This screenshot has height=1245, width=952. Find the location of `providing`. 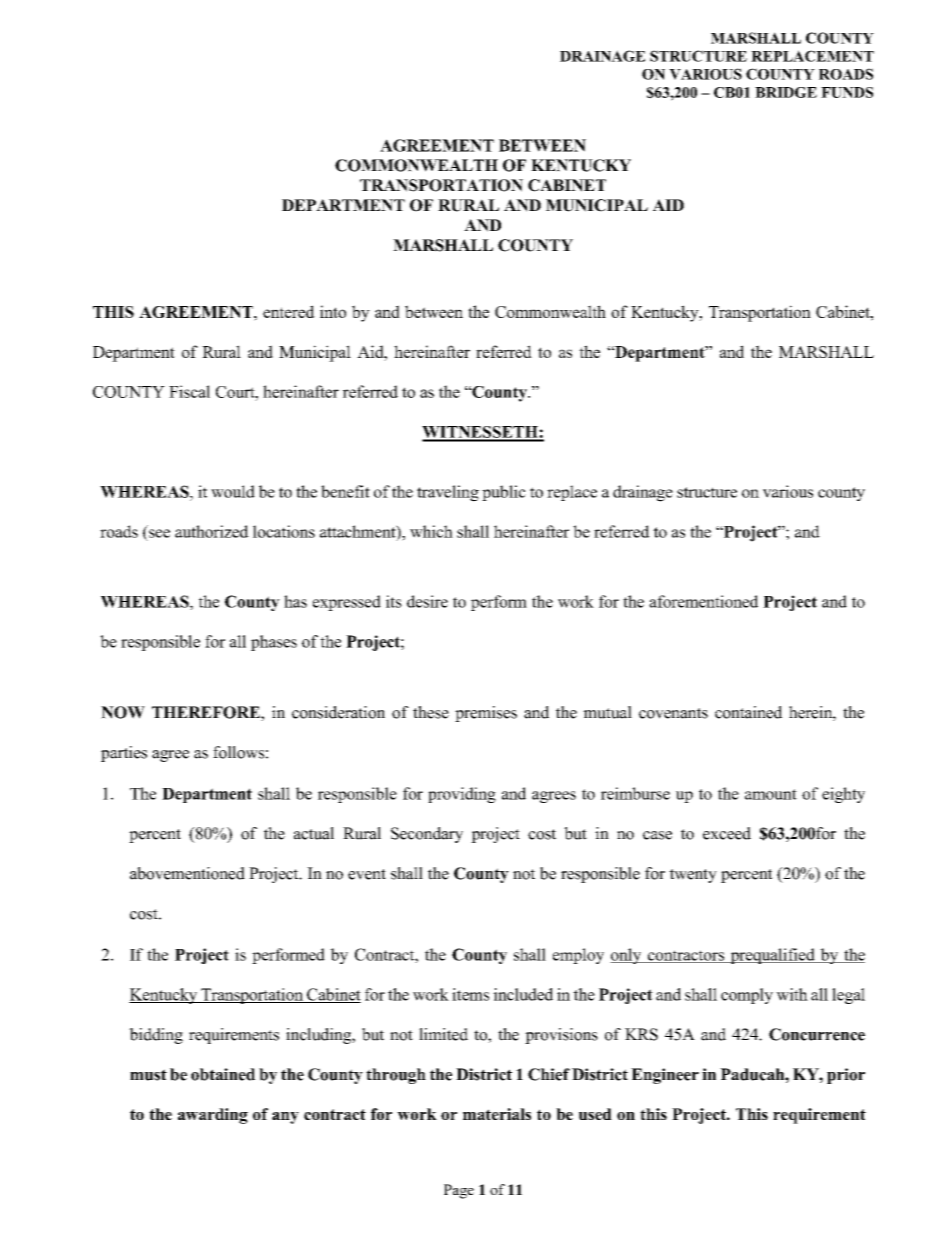

providing is located at coordinates (462, 795).
